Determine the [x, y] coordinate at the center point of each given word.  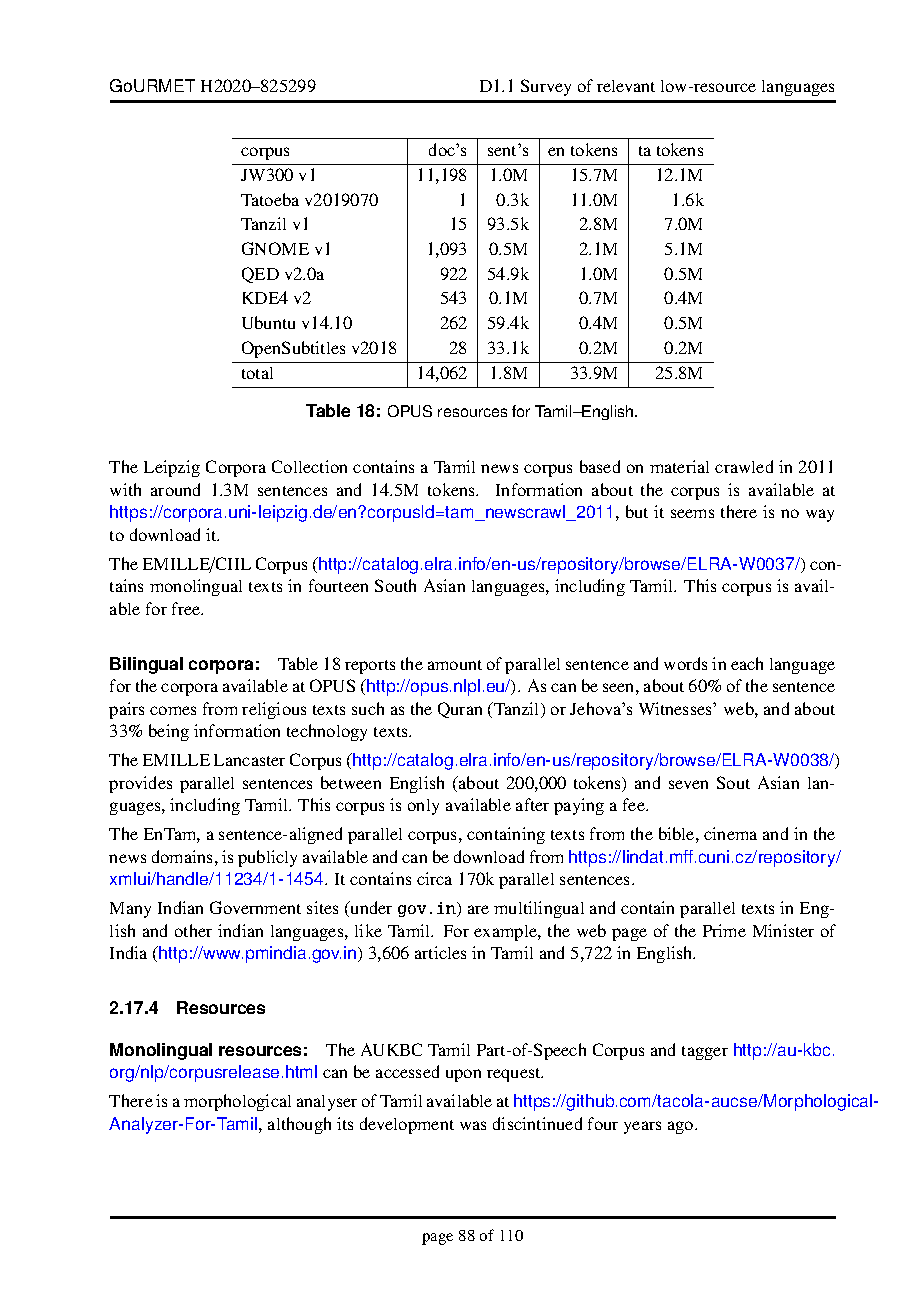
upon [463, 1075]
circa [434, 878]
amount [455, 665]
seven [688, 784]
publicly [267, 858]
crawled [744, 466]
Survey [546, 87]
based [600, 466]
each [747, 663]
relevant [626, 86]
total [257, 373]
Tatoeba [270, 199]
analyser [327, 1103]
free [187, 608]
